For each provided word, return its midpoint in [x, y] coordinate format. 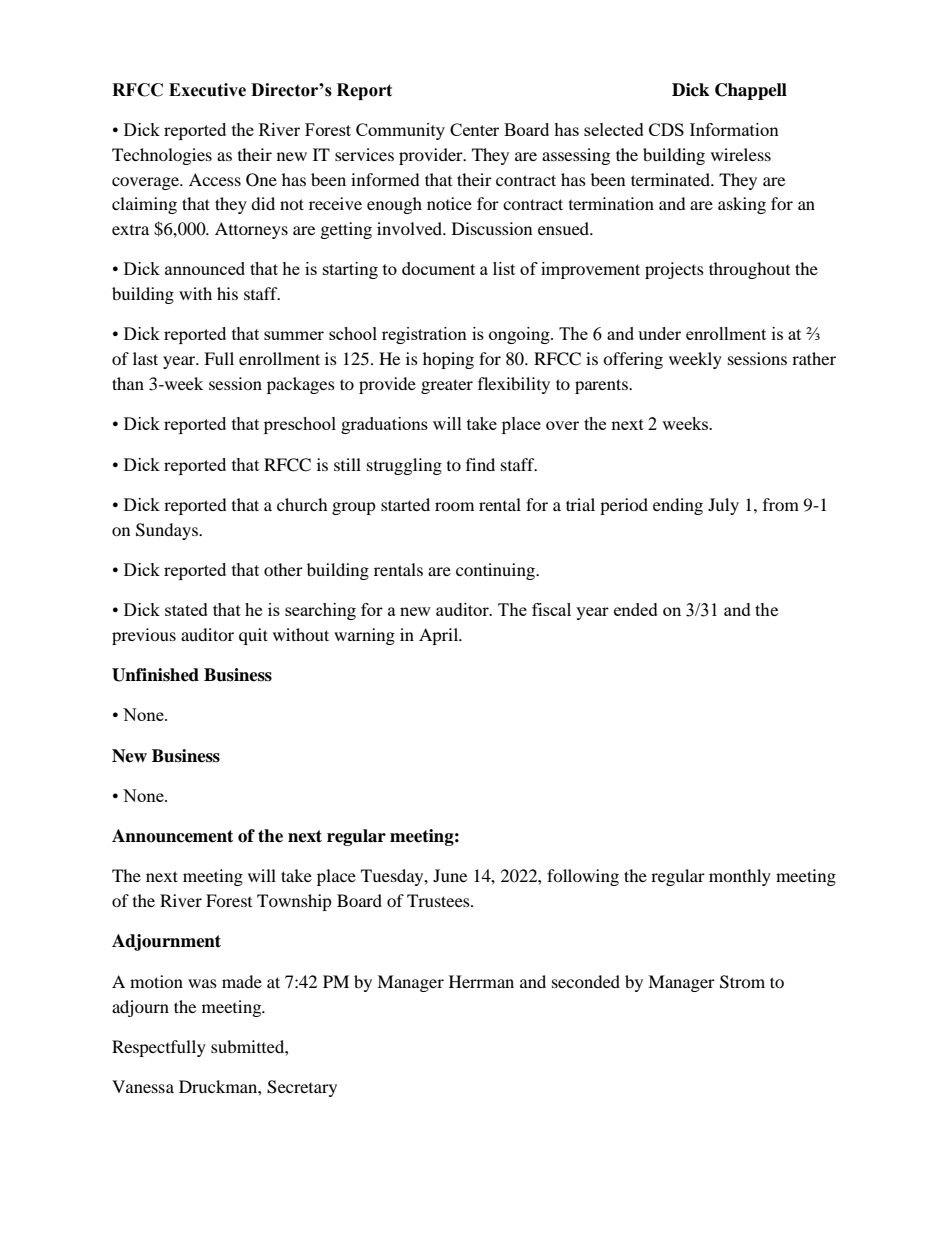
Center [474, 129]
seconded [586, 981]
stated [186, 609]
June [450, 875]
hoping [448, 360]
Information [734, 129]
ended [636, 609]
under [659, 333]
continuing [496, 571]
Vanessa [143, 1086]
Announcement [172, 836]
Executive [207, 90]
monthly [740, 877]
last [145, 358]
